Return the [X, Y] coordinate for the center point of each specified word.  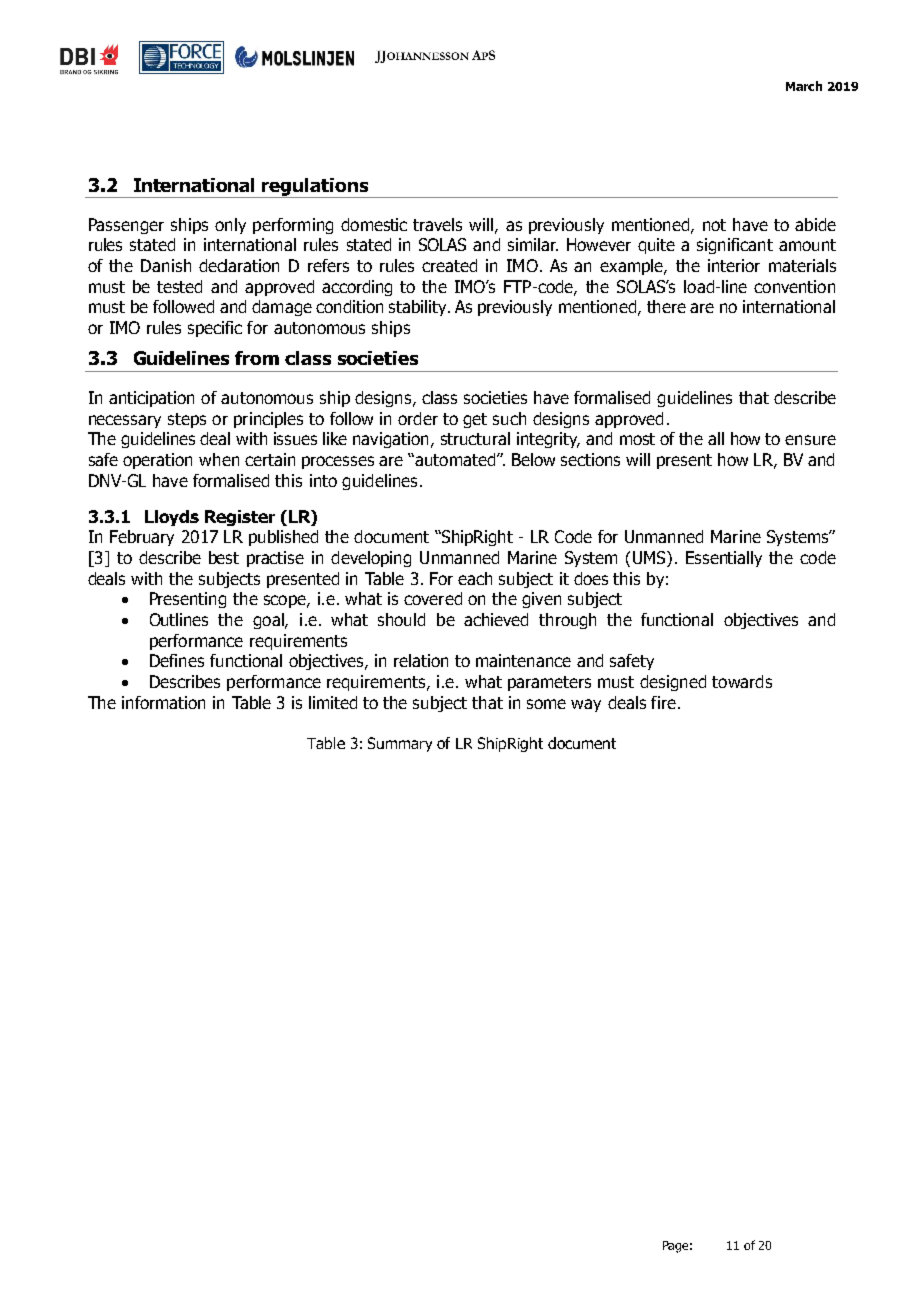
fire [663, 702]
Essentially [724, 559]
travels [437, 224]
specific [215, 329]
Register [240, 518]
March [804, 86]
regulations [316, 188]
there [666, 306]
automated [455, 459]
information [163, 702]
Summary [400, 744]
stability [419, 308]
